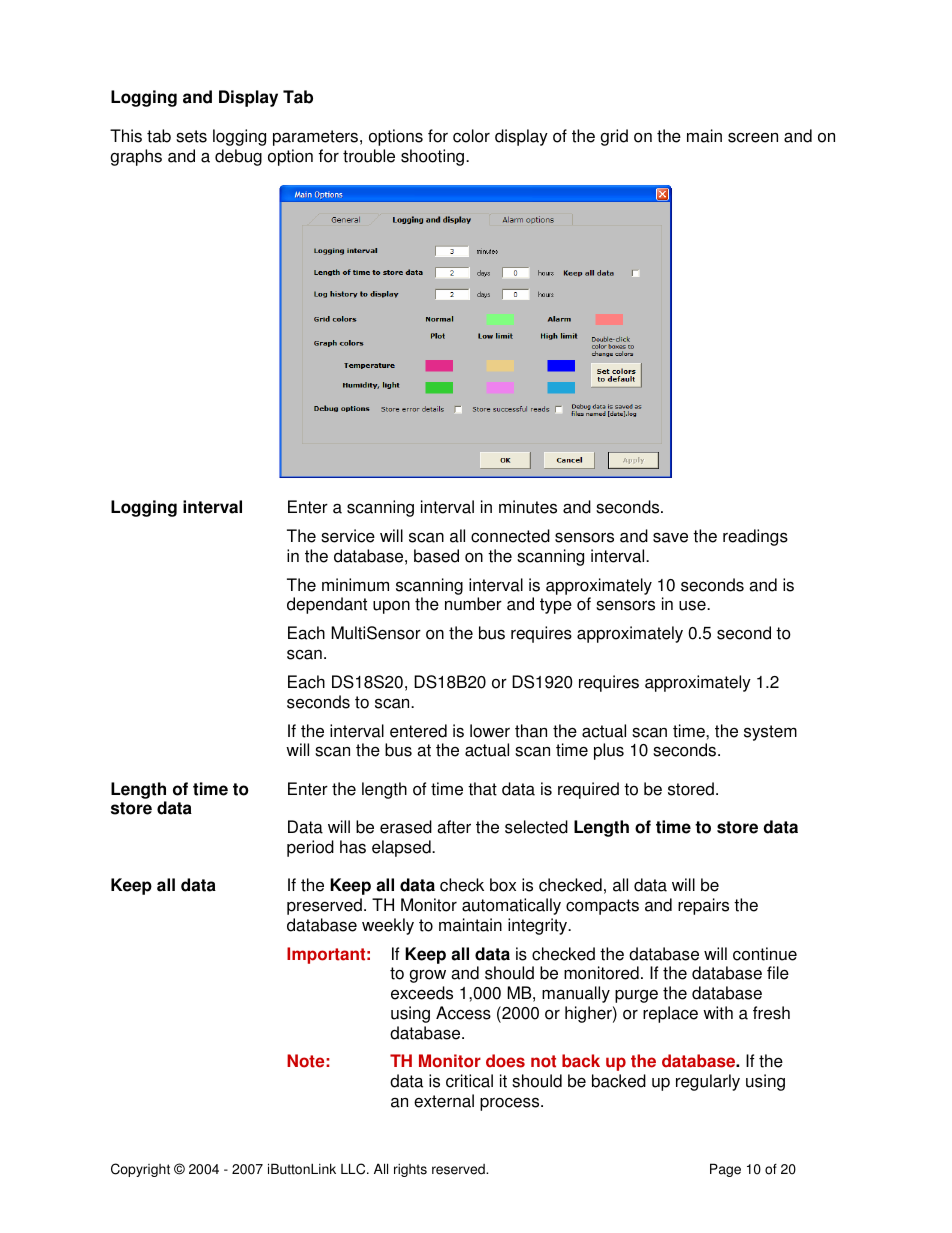  I want to click on screen, so click(753, 137).
